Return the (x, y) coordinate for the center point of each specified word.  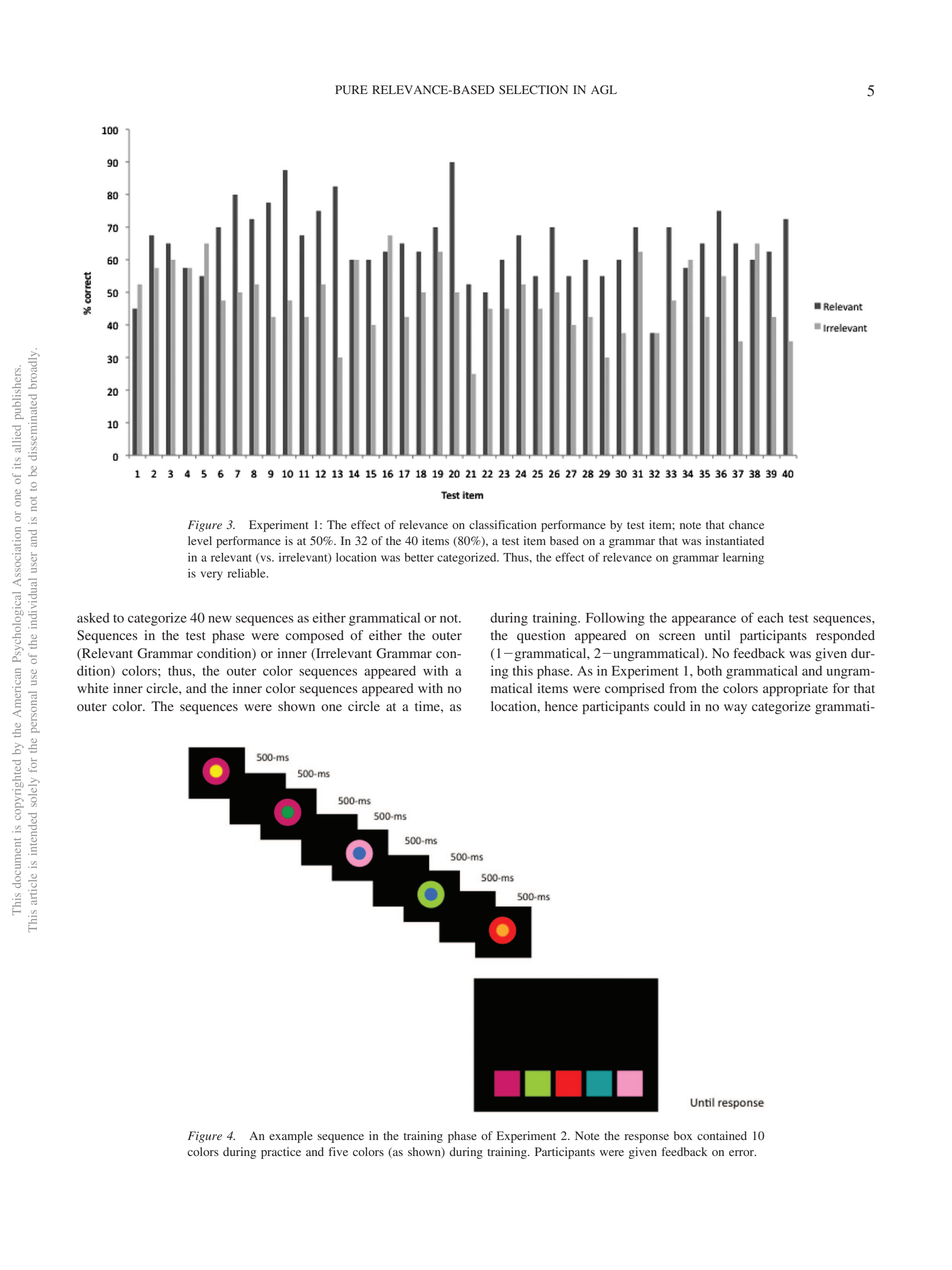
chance (746, 524)
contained (722, 1135)
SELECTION (533, 90)
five (338, 1151)
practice (281, 1153)
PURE (351, 90)
